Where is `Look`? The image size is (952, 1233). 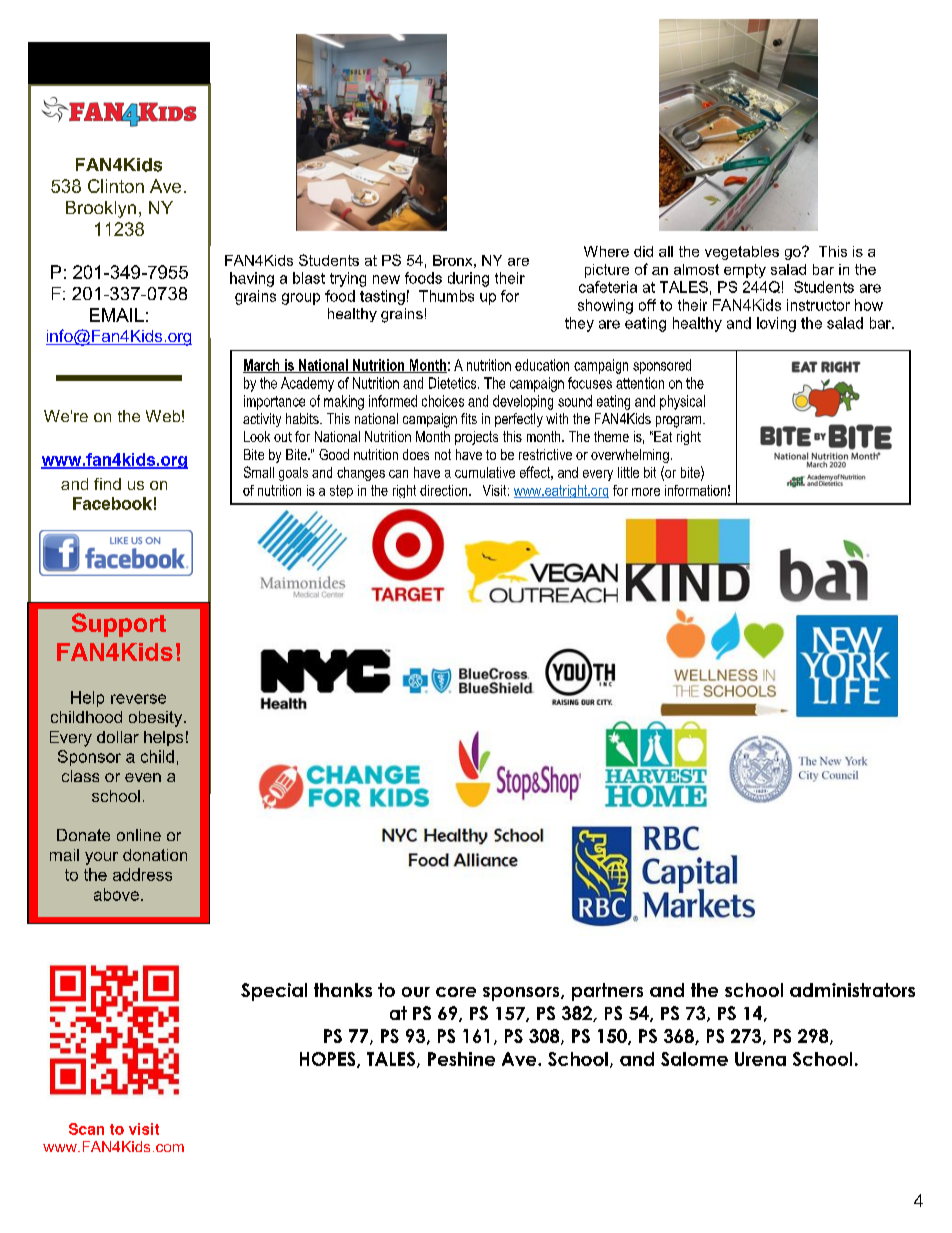
Look is located at coordinates (257, 436).
